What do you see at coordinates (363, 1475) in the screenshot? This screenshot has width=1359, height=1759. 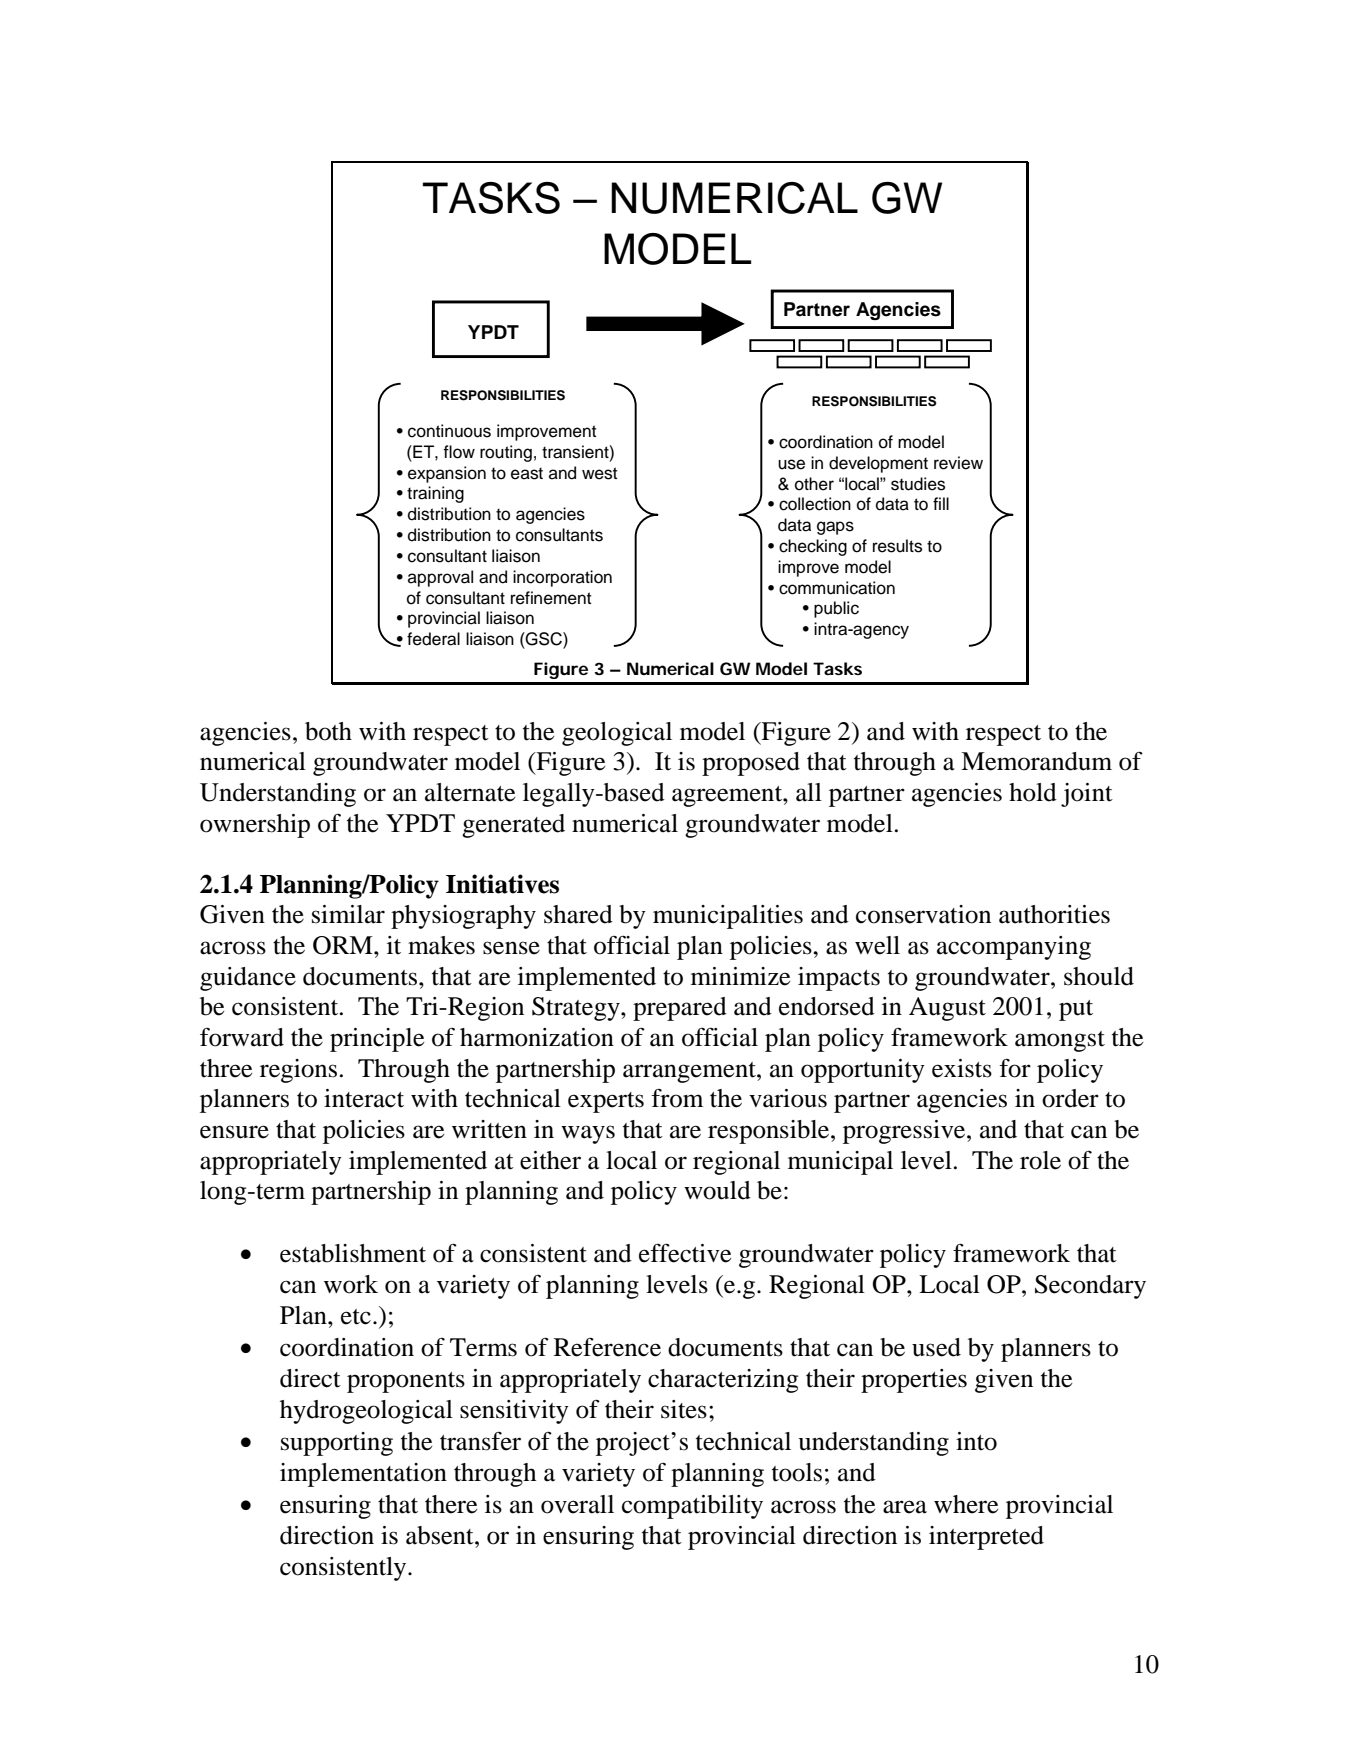 I see `implementation` at bounding box center [363, 1475].
